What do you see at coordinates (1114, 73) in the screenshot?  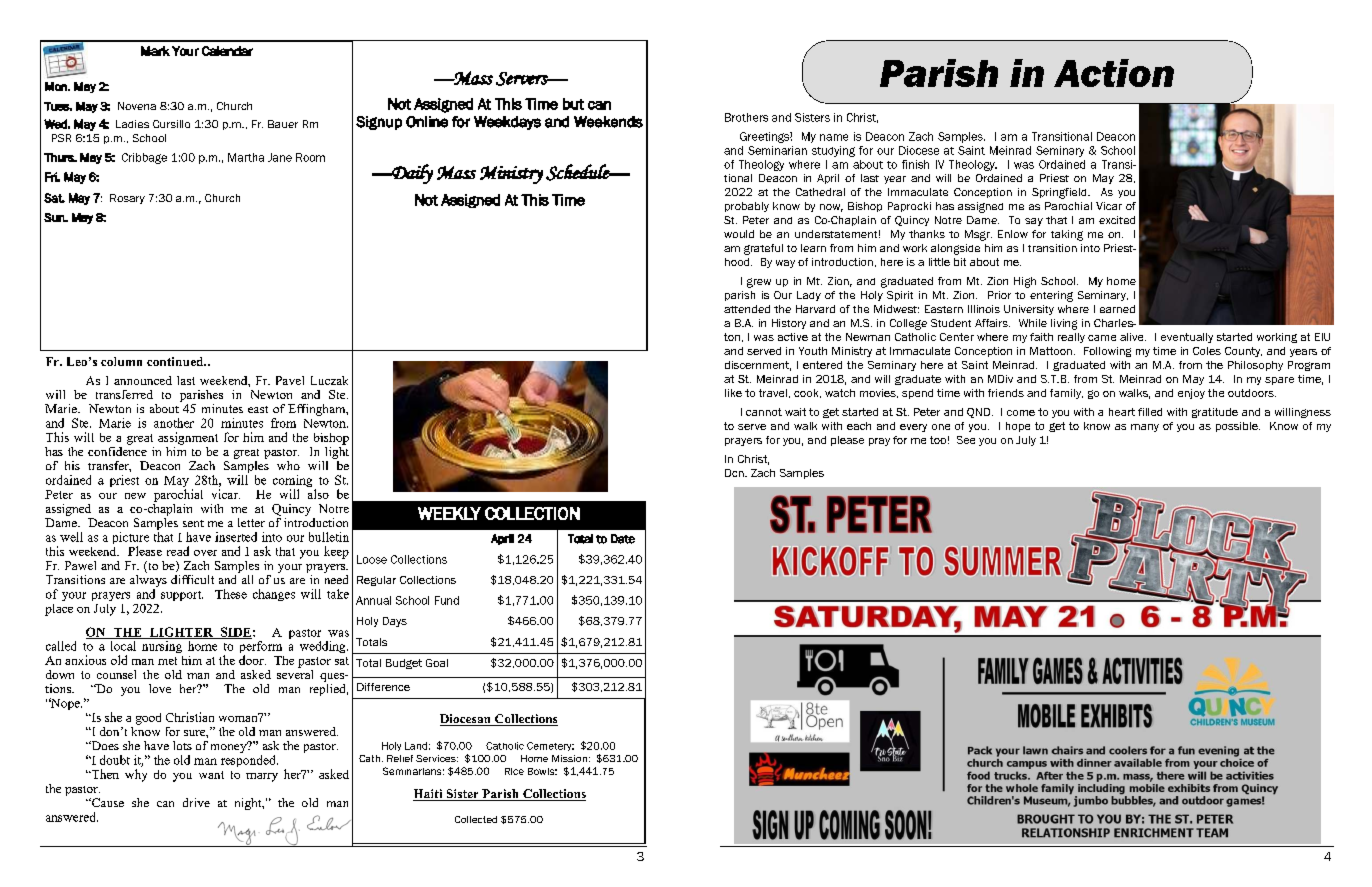 I see `Action` at bounding box center [1114, 73].
